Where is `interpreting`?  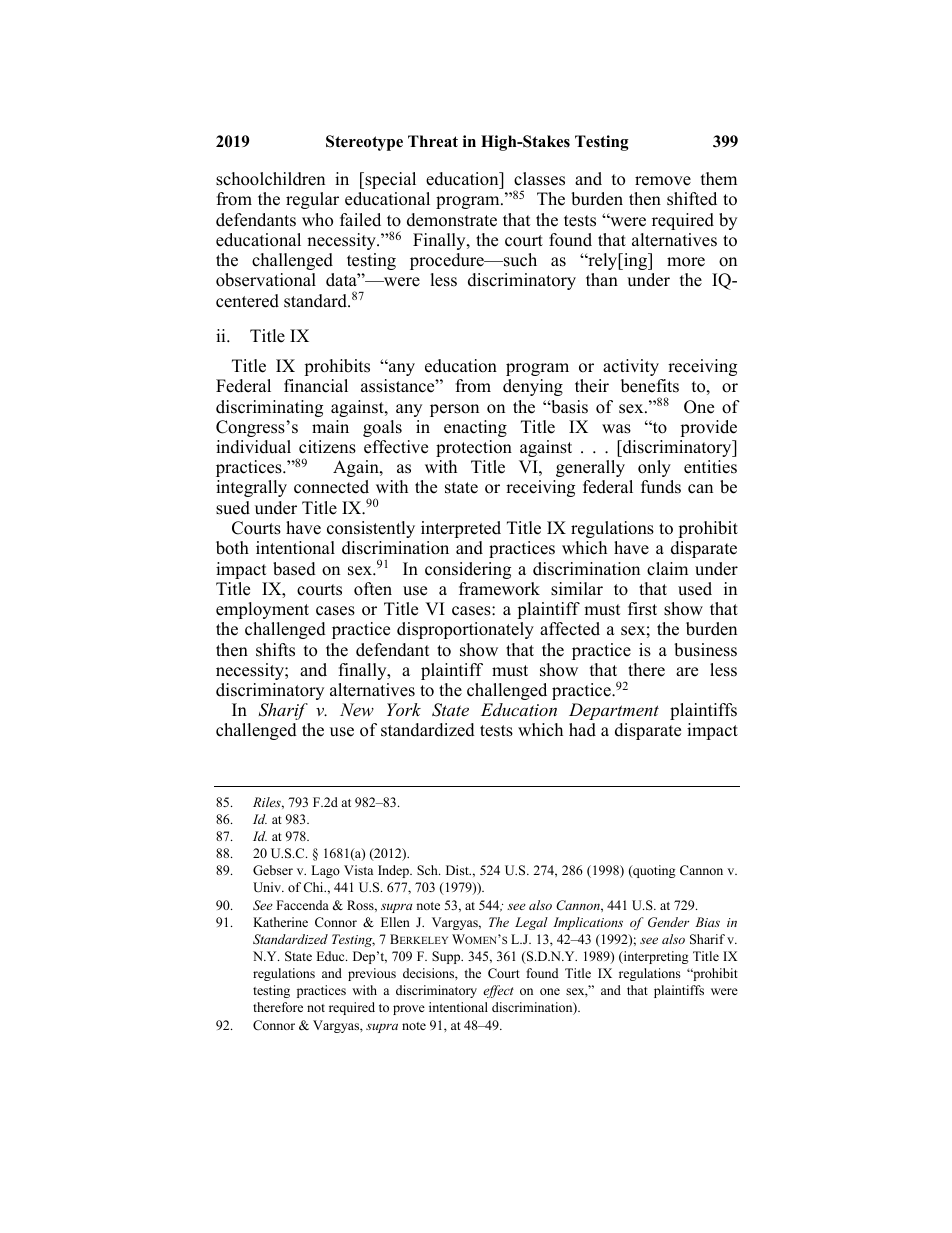
interpreting is located at coordinates (655, 957).
